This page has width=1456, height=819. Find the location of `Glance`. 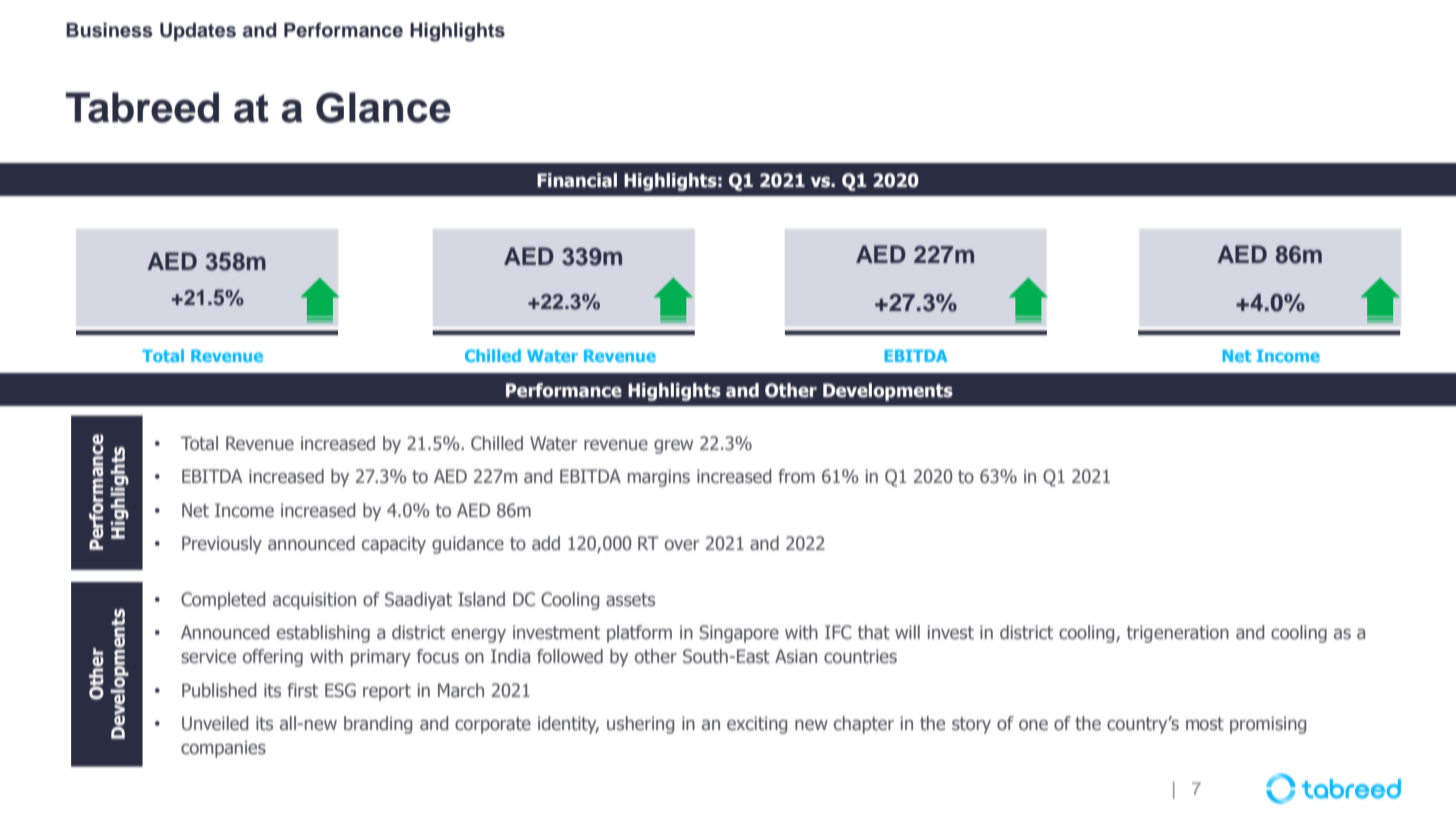

Glance is located at coordinates (383, 107).
